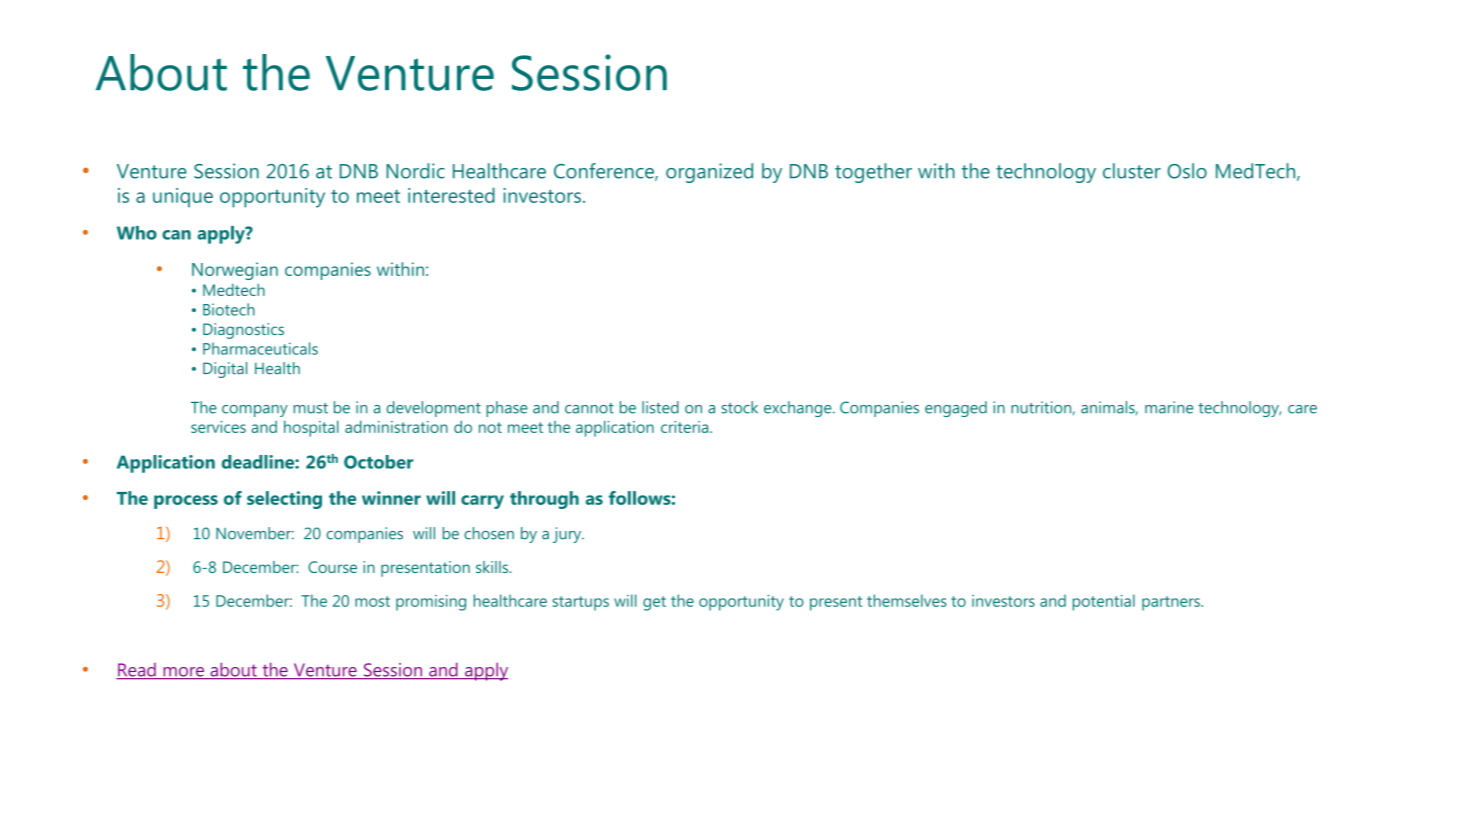 This screenshot has width=1466, height=825. What do you see at coordinates (1132, 171) in the screenshot?
I see `cluster` at bounding box center [1132, 171].
